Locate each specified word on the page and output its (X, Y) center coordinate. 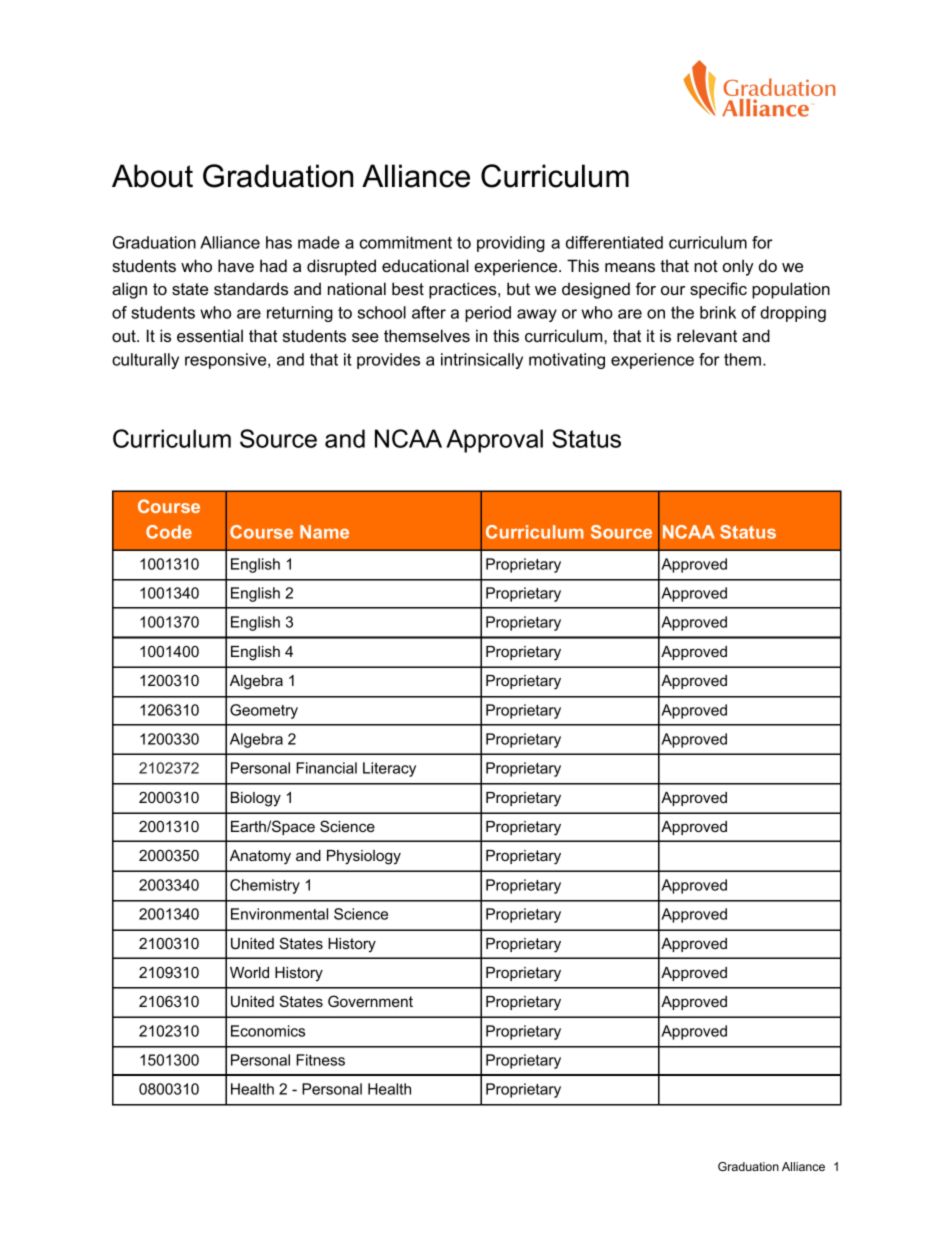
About (152, 176)
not (706, 266)
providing (511, 244)
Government (370, 1001)
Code (169, 532)
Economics (268, 1031)
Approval (494, 441)
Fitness (320, 1060)
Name (324, 532)
